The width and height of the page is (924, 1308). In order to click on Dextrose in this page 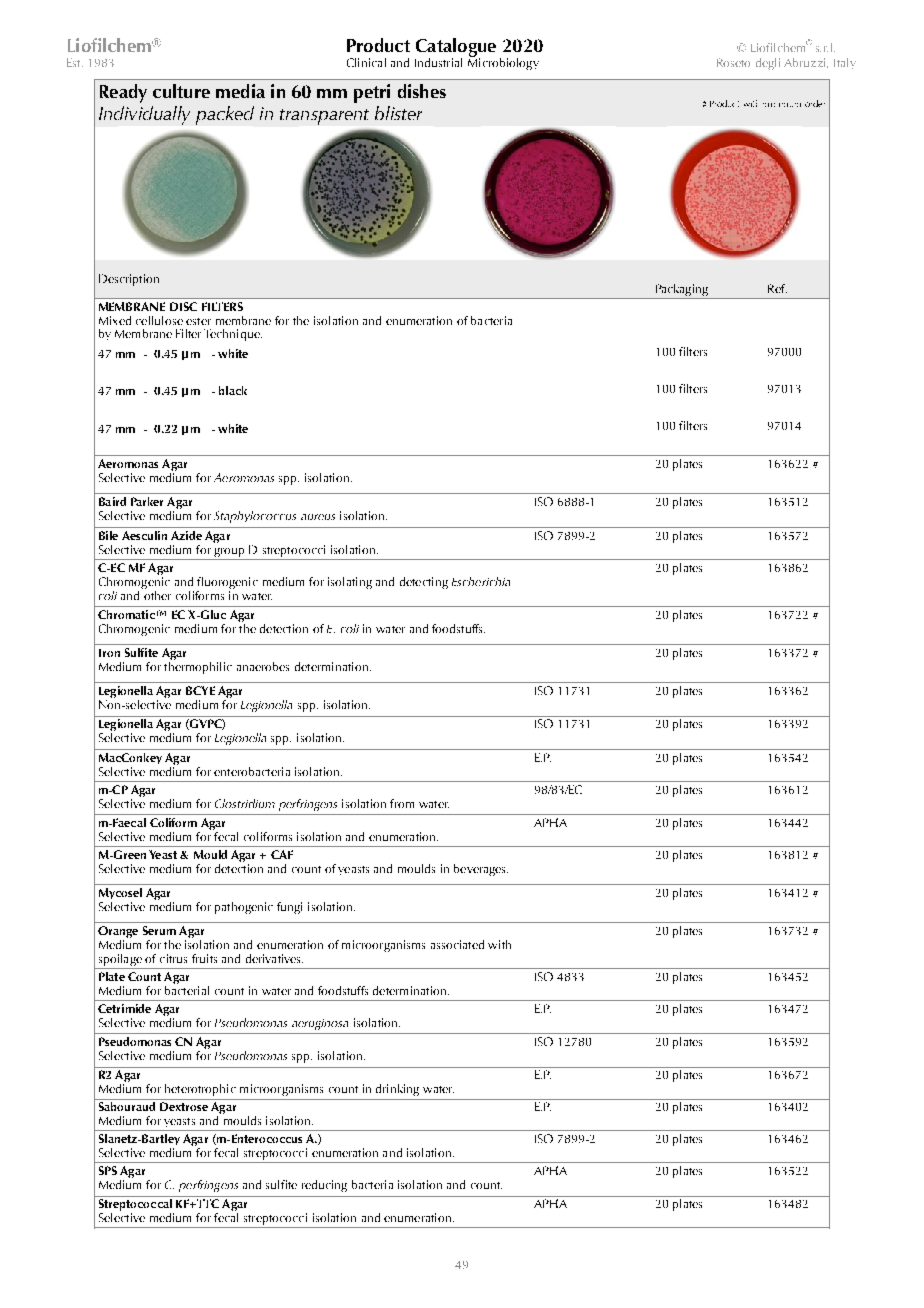, I will do `click(184, 1106)`.
